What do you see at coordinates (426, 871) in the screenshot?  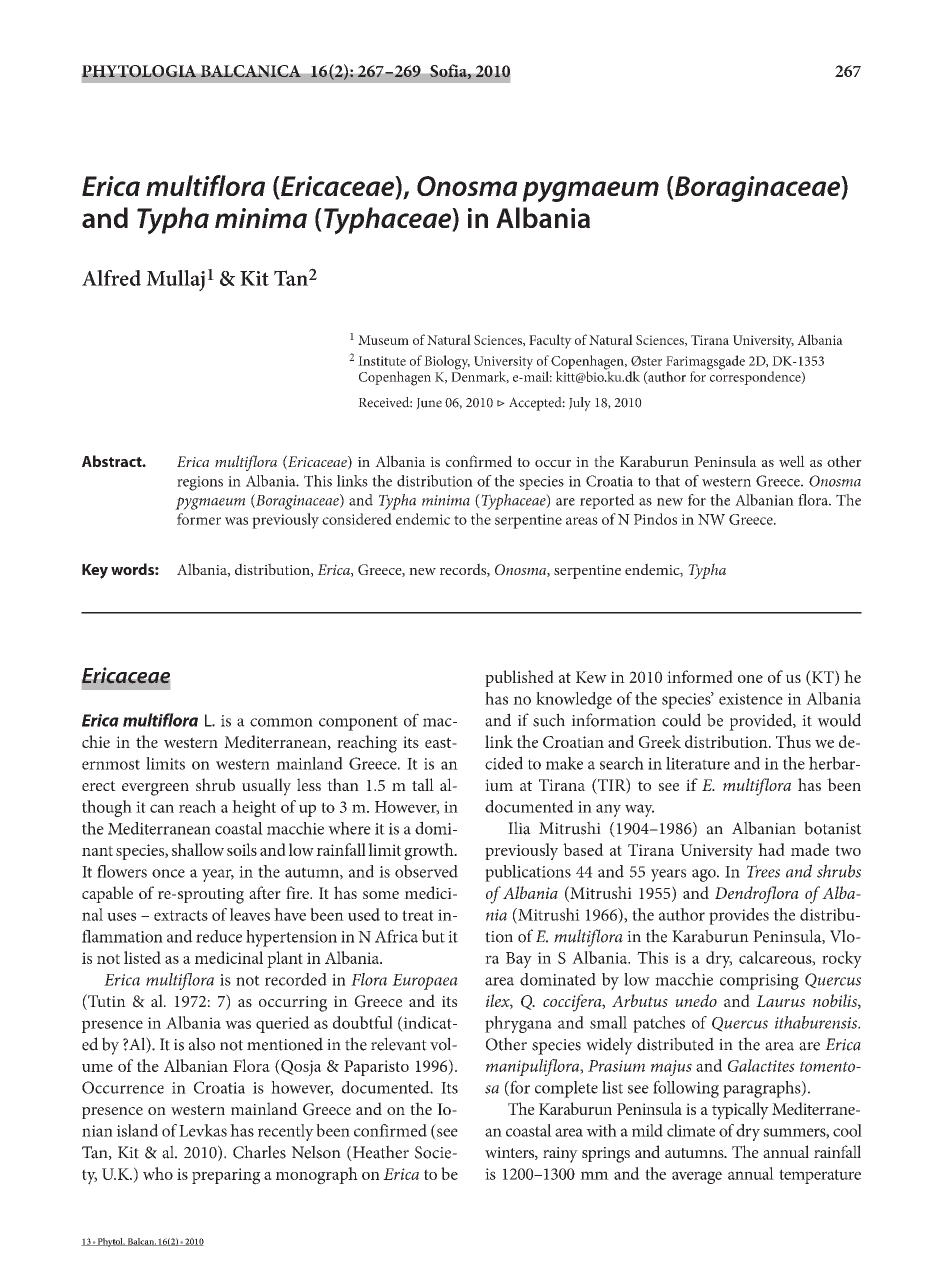 I see `observed` at bounding box center [426, 871].
